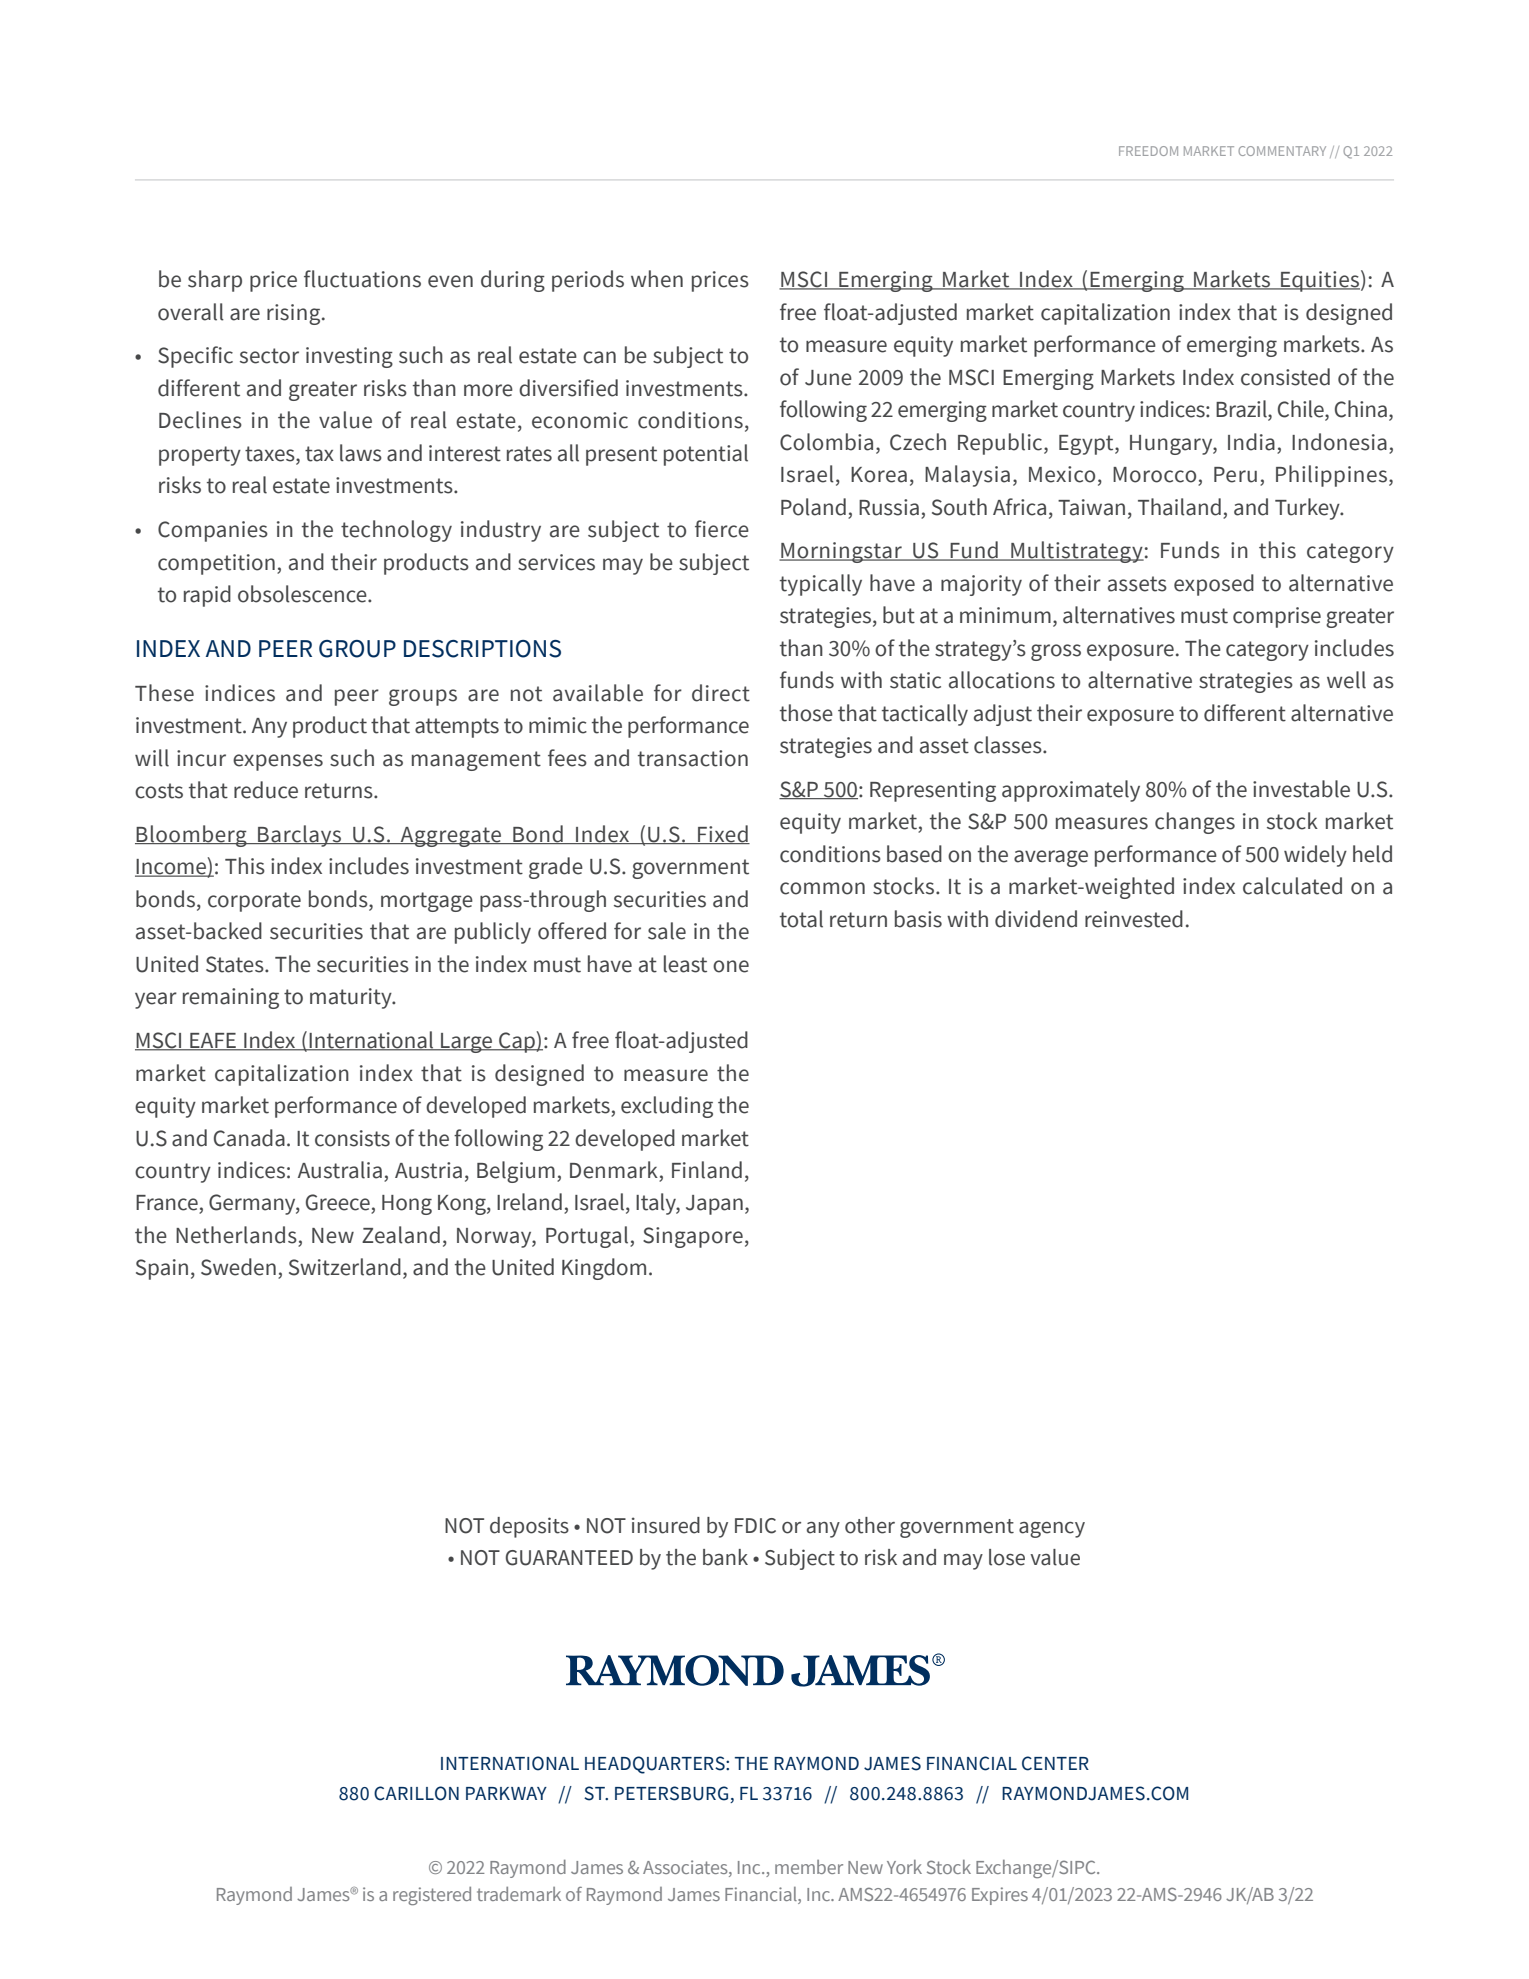 This screenshot has height=1979, width=1529. What do you see at coordinates (1134, 919) in the screenshot?
I see `reinvested` at bounding box center [1134, 919].
